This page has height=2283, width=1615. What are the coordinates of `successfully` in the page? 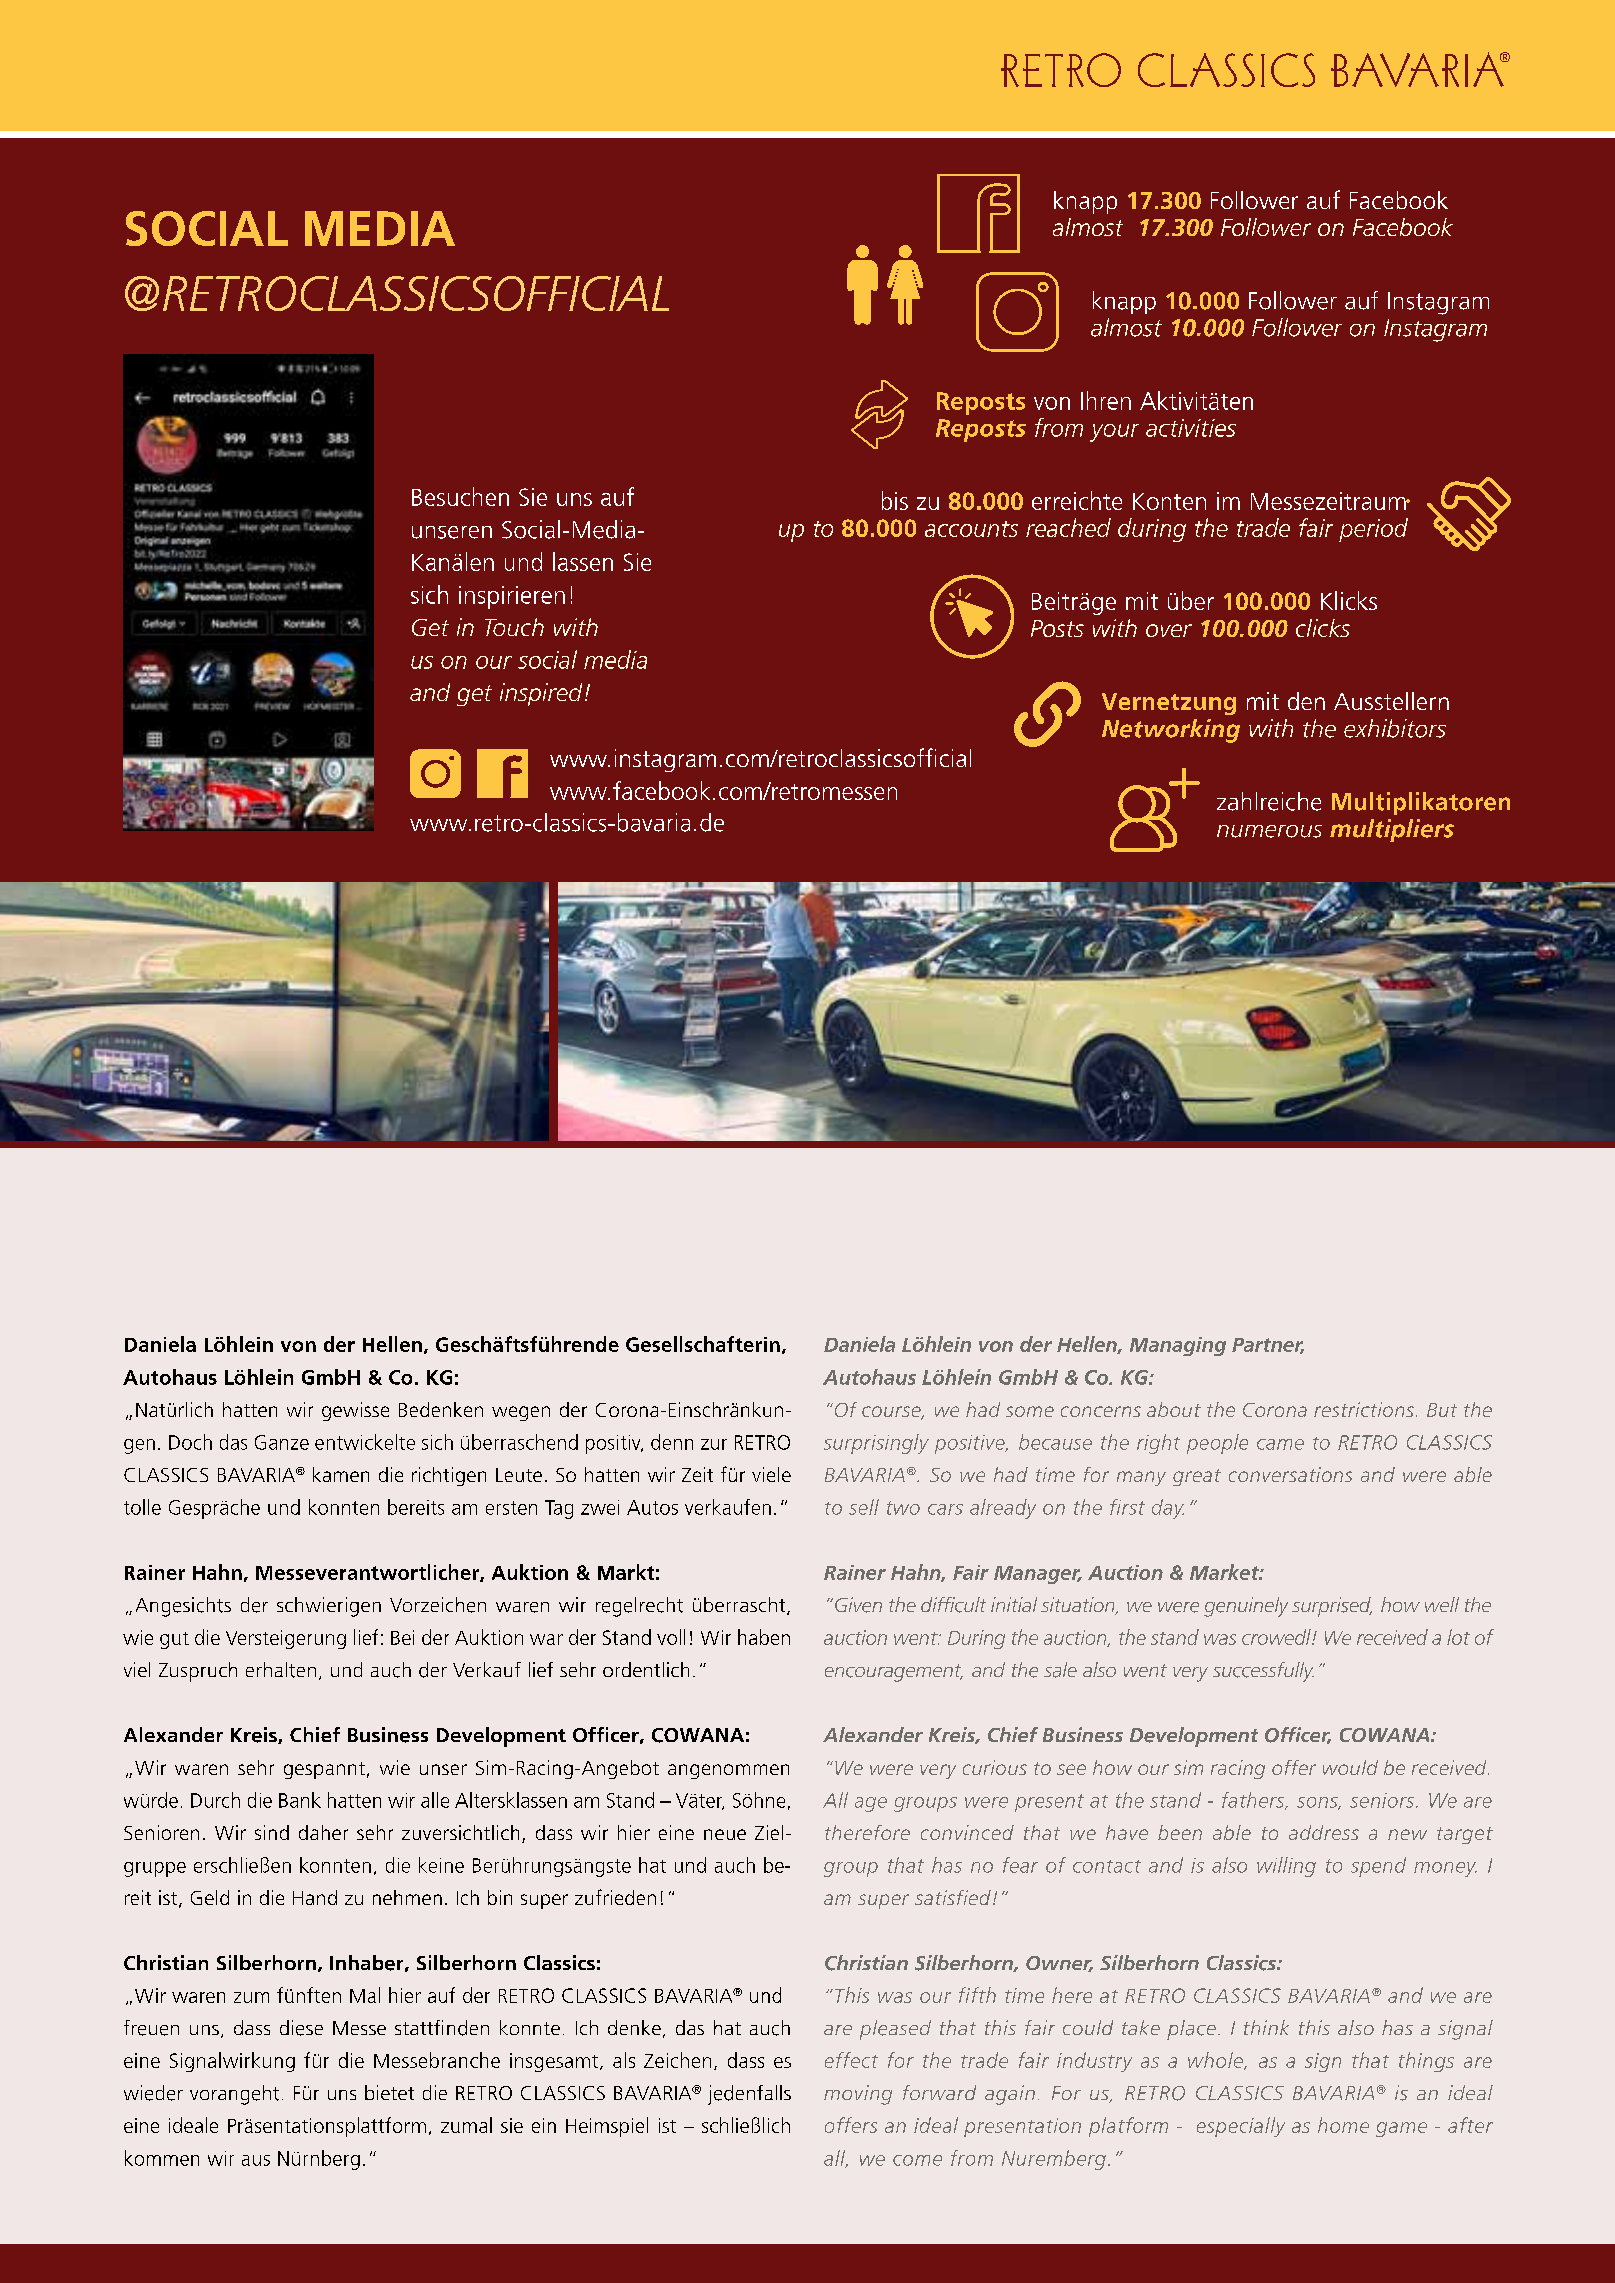 It's located at (1263, 1672).
